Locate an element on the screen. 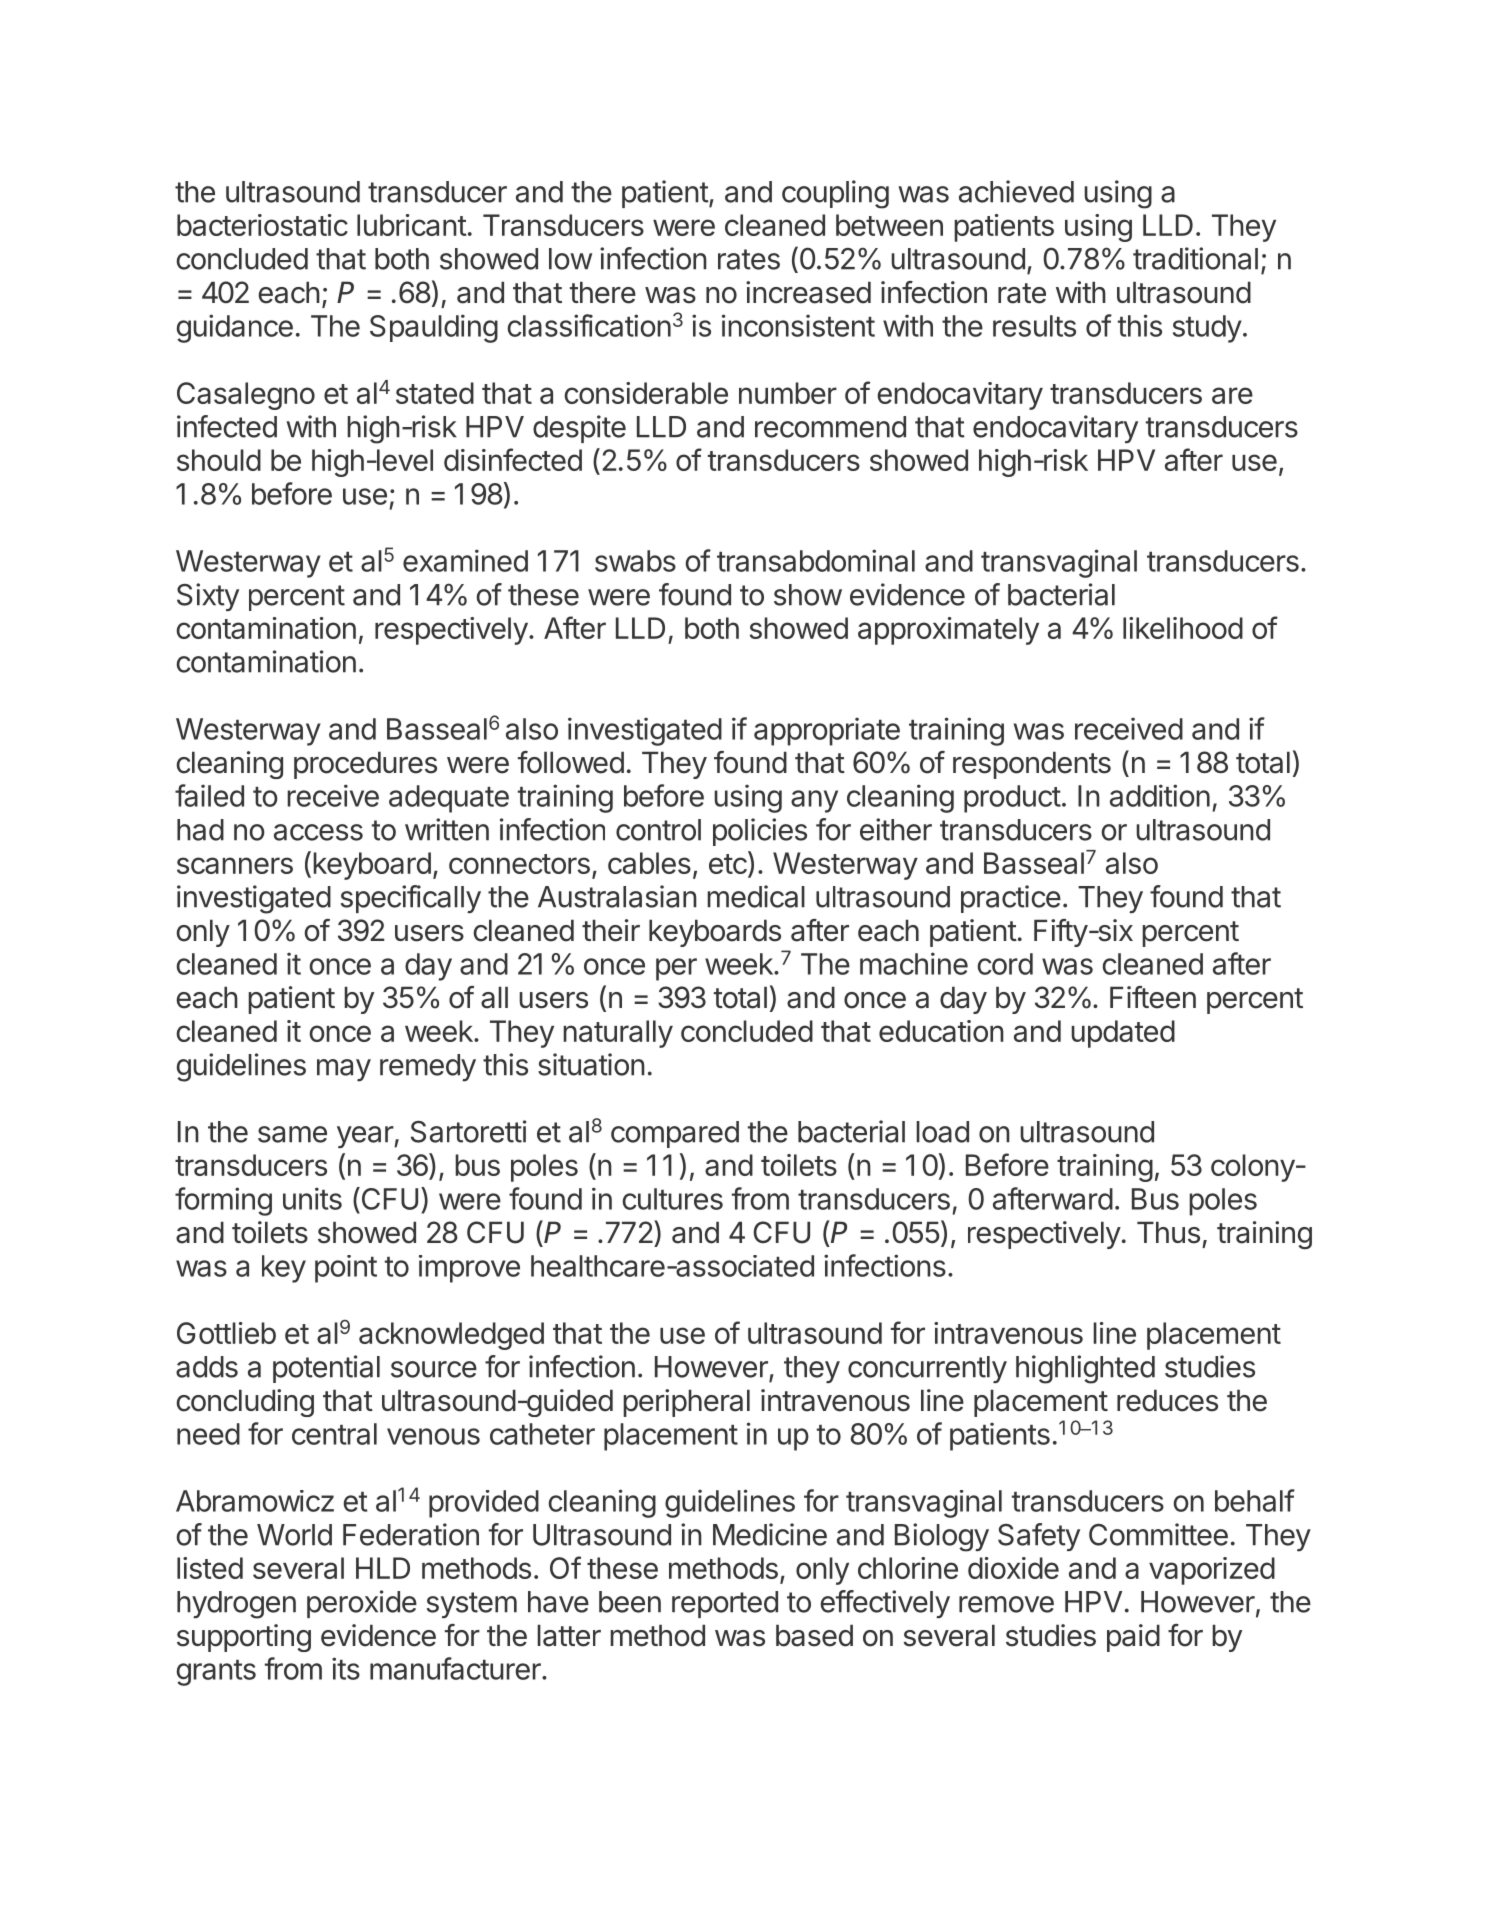  peroxide is located at coordinates (362, 1604).
